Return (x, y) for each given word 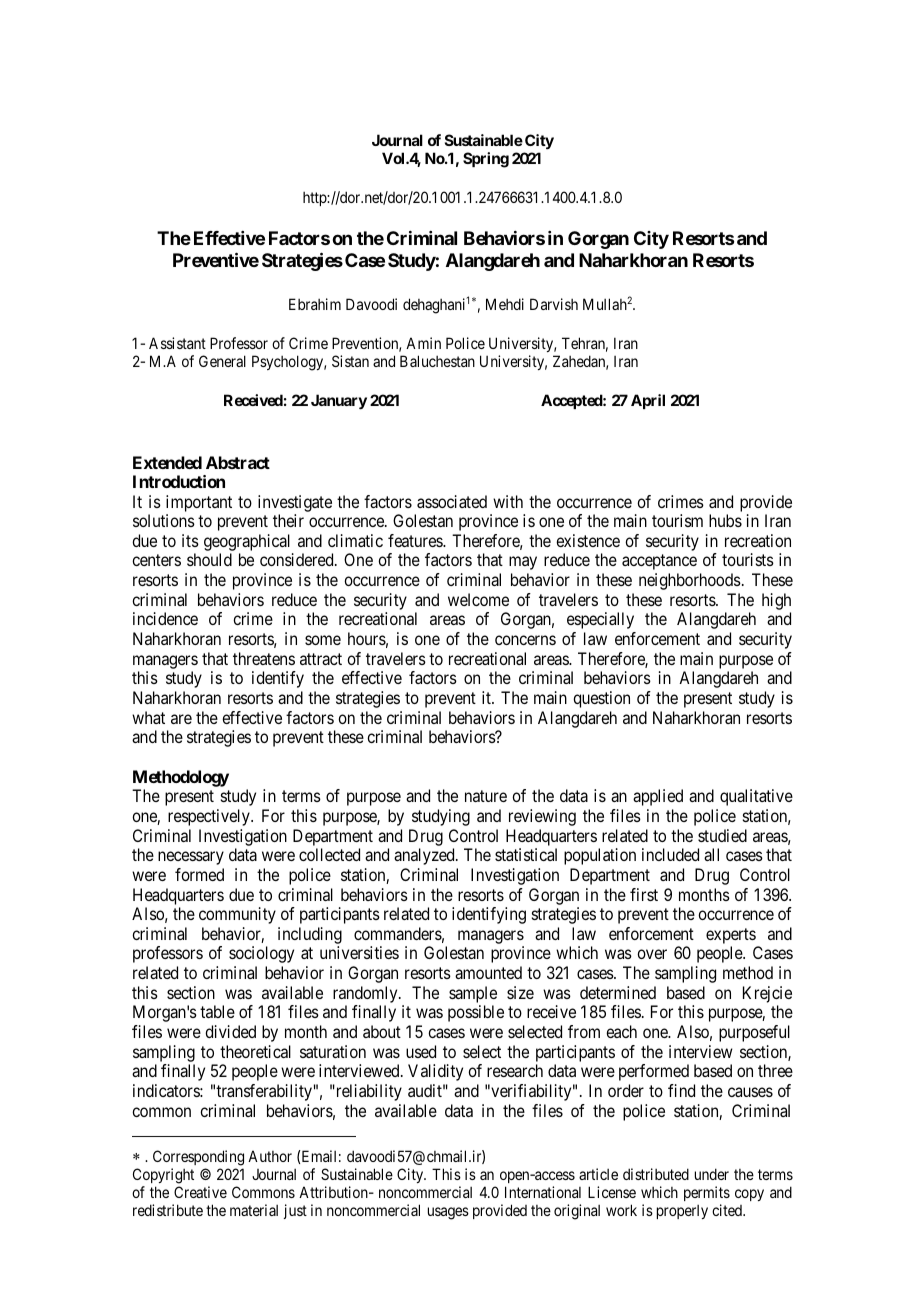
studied (722, 835)
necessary (191, 858)
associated (452, 501)
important (199, 503)
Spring (486, 160)
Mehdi (505, 304)
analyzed (425, 856)
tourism (677, 520)
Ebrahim (315, 304)
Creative (200, 1192)
